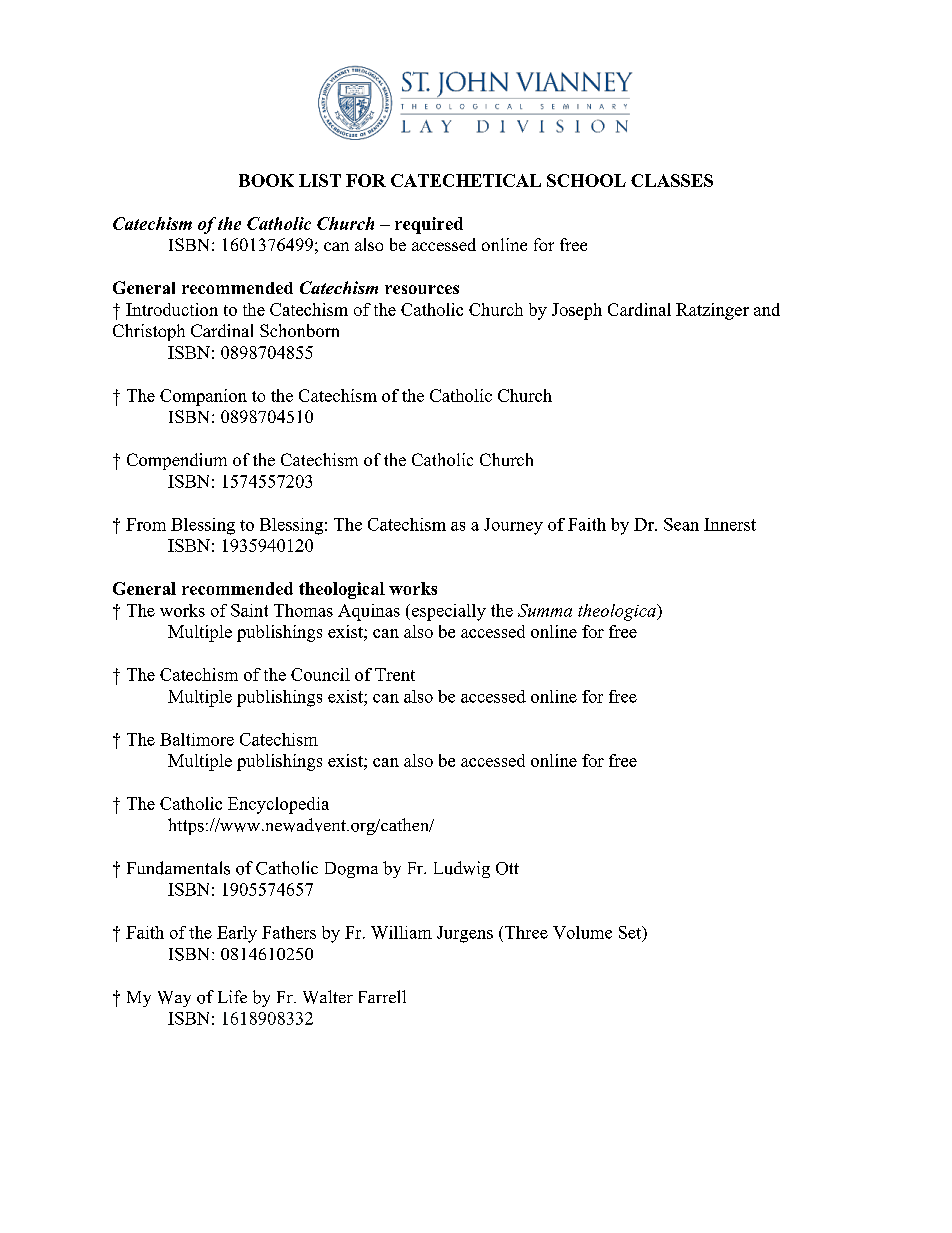 Image resolution: width=952 pixels, height=1233 pixels. I want to click on Companion, so click(203, 397).
